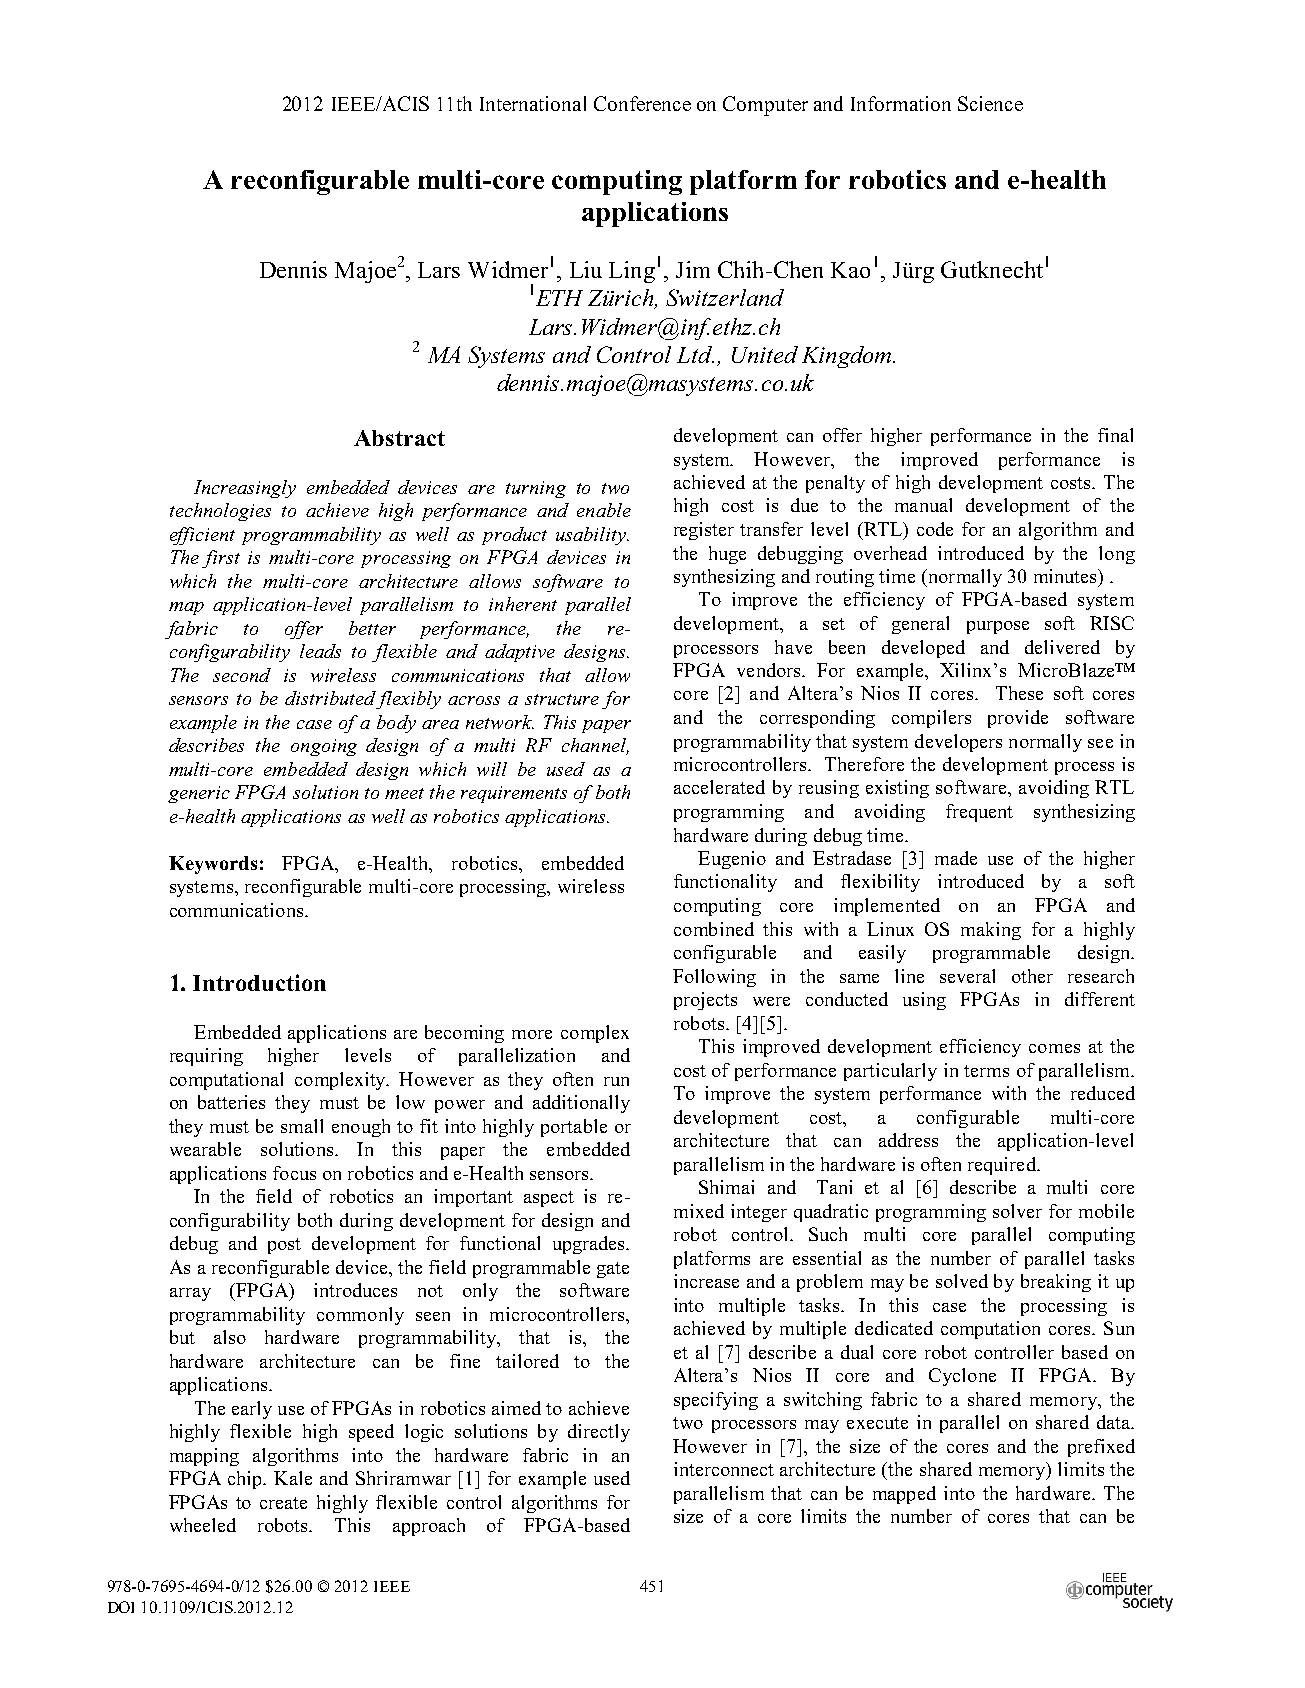 The height and width of the screenshot is (1688, 1305). What do you see at coordinates (604, 510) in the screenshot?
I see `enable` at bounding box center [604, 510].
